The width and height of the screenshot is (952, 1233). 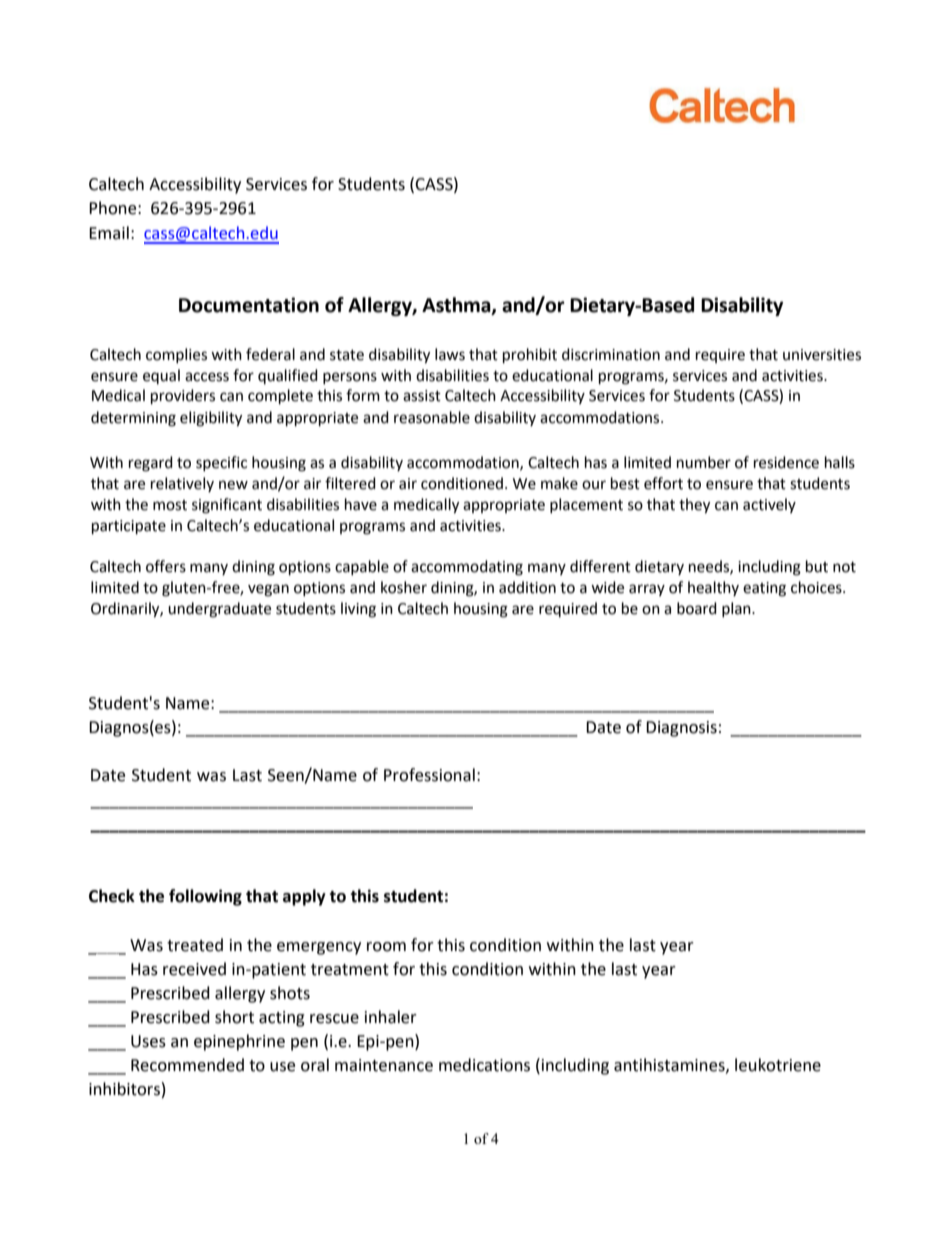 What do you see at coordinates (484, 1065) in the screenshot?
I see `medications` at bounding box center [484, 1065].
